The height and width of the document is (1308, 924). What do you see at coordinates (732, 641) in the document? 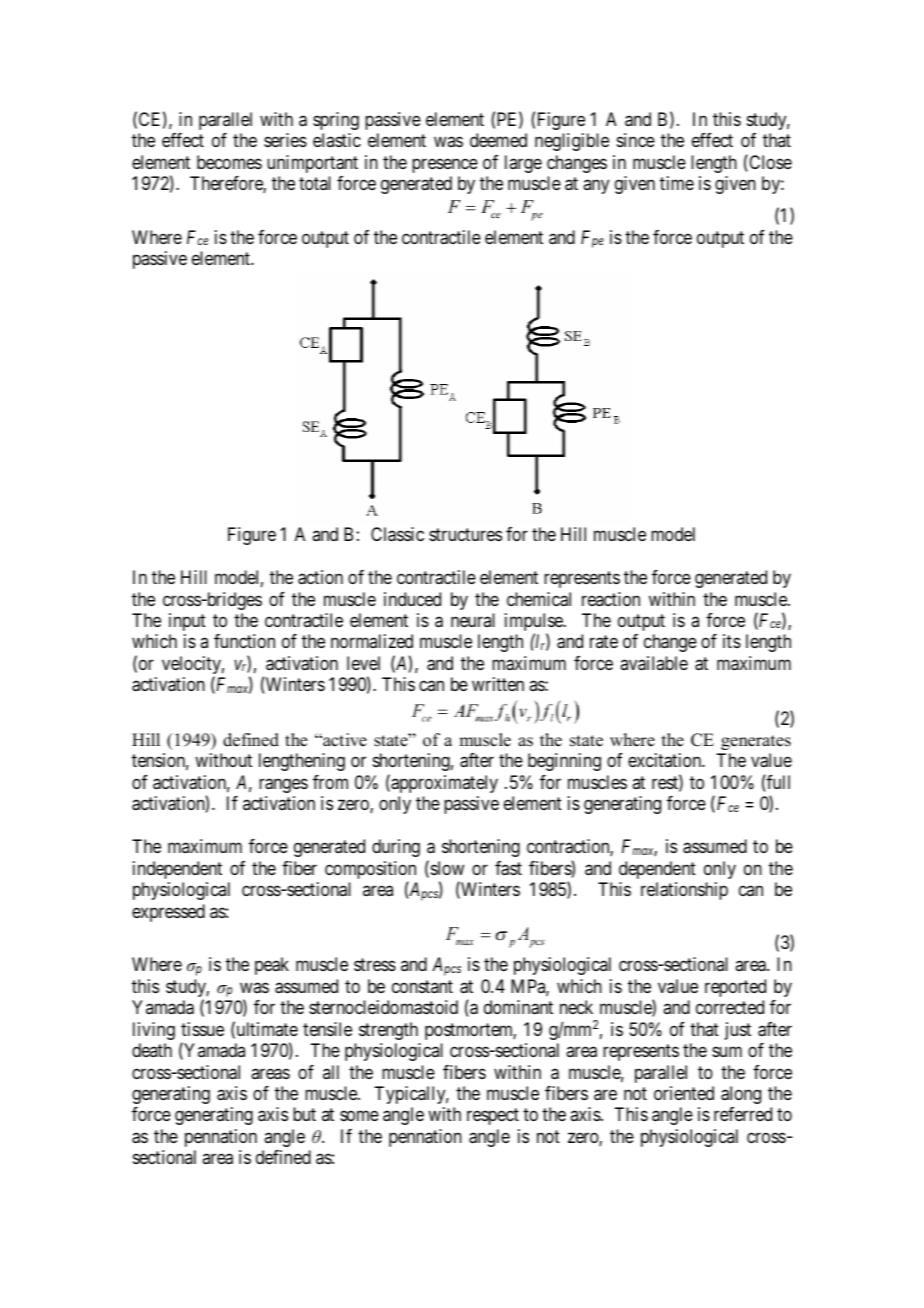
I see `its` at bounding box center [732, 641].
